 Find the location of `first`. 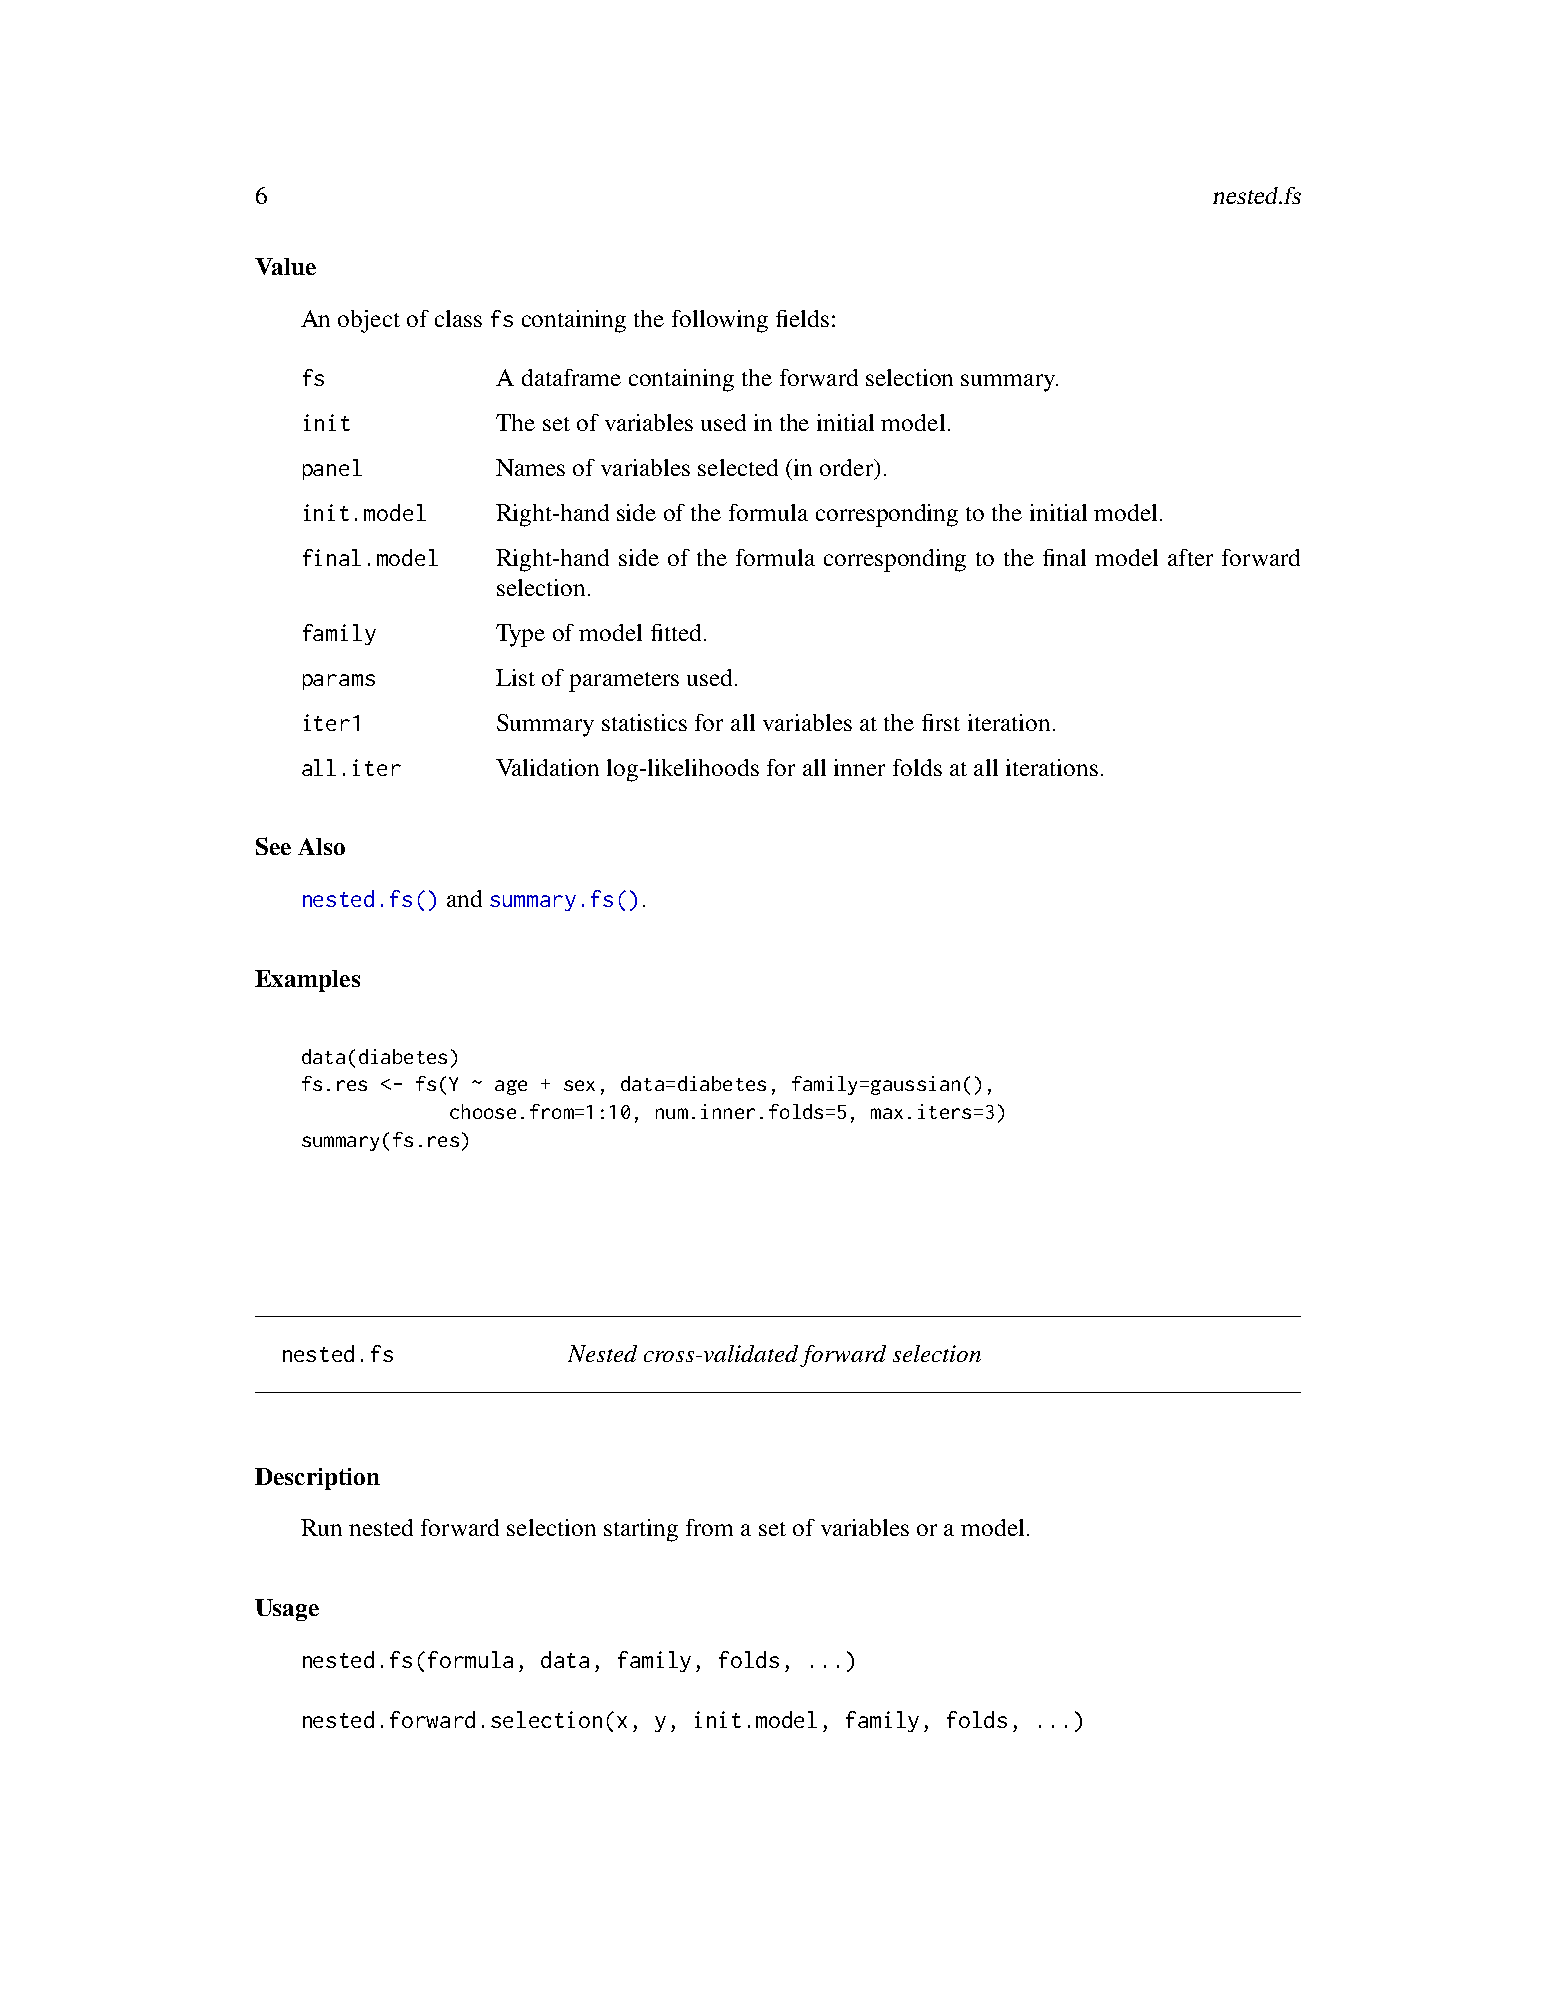

first is located at coordinates (941, 722).
